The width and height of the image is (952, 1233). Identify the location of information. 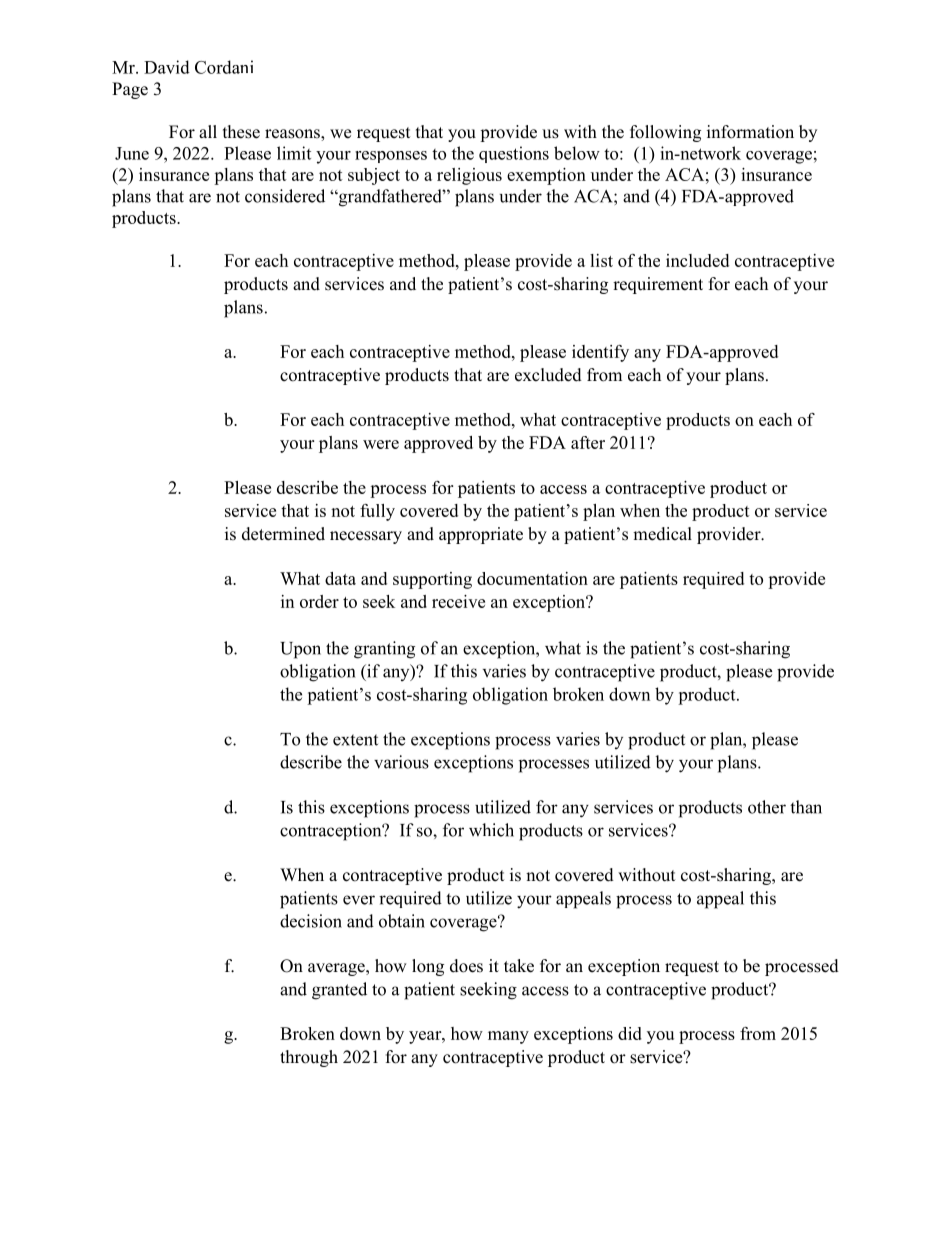
(750, 132).
